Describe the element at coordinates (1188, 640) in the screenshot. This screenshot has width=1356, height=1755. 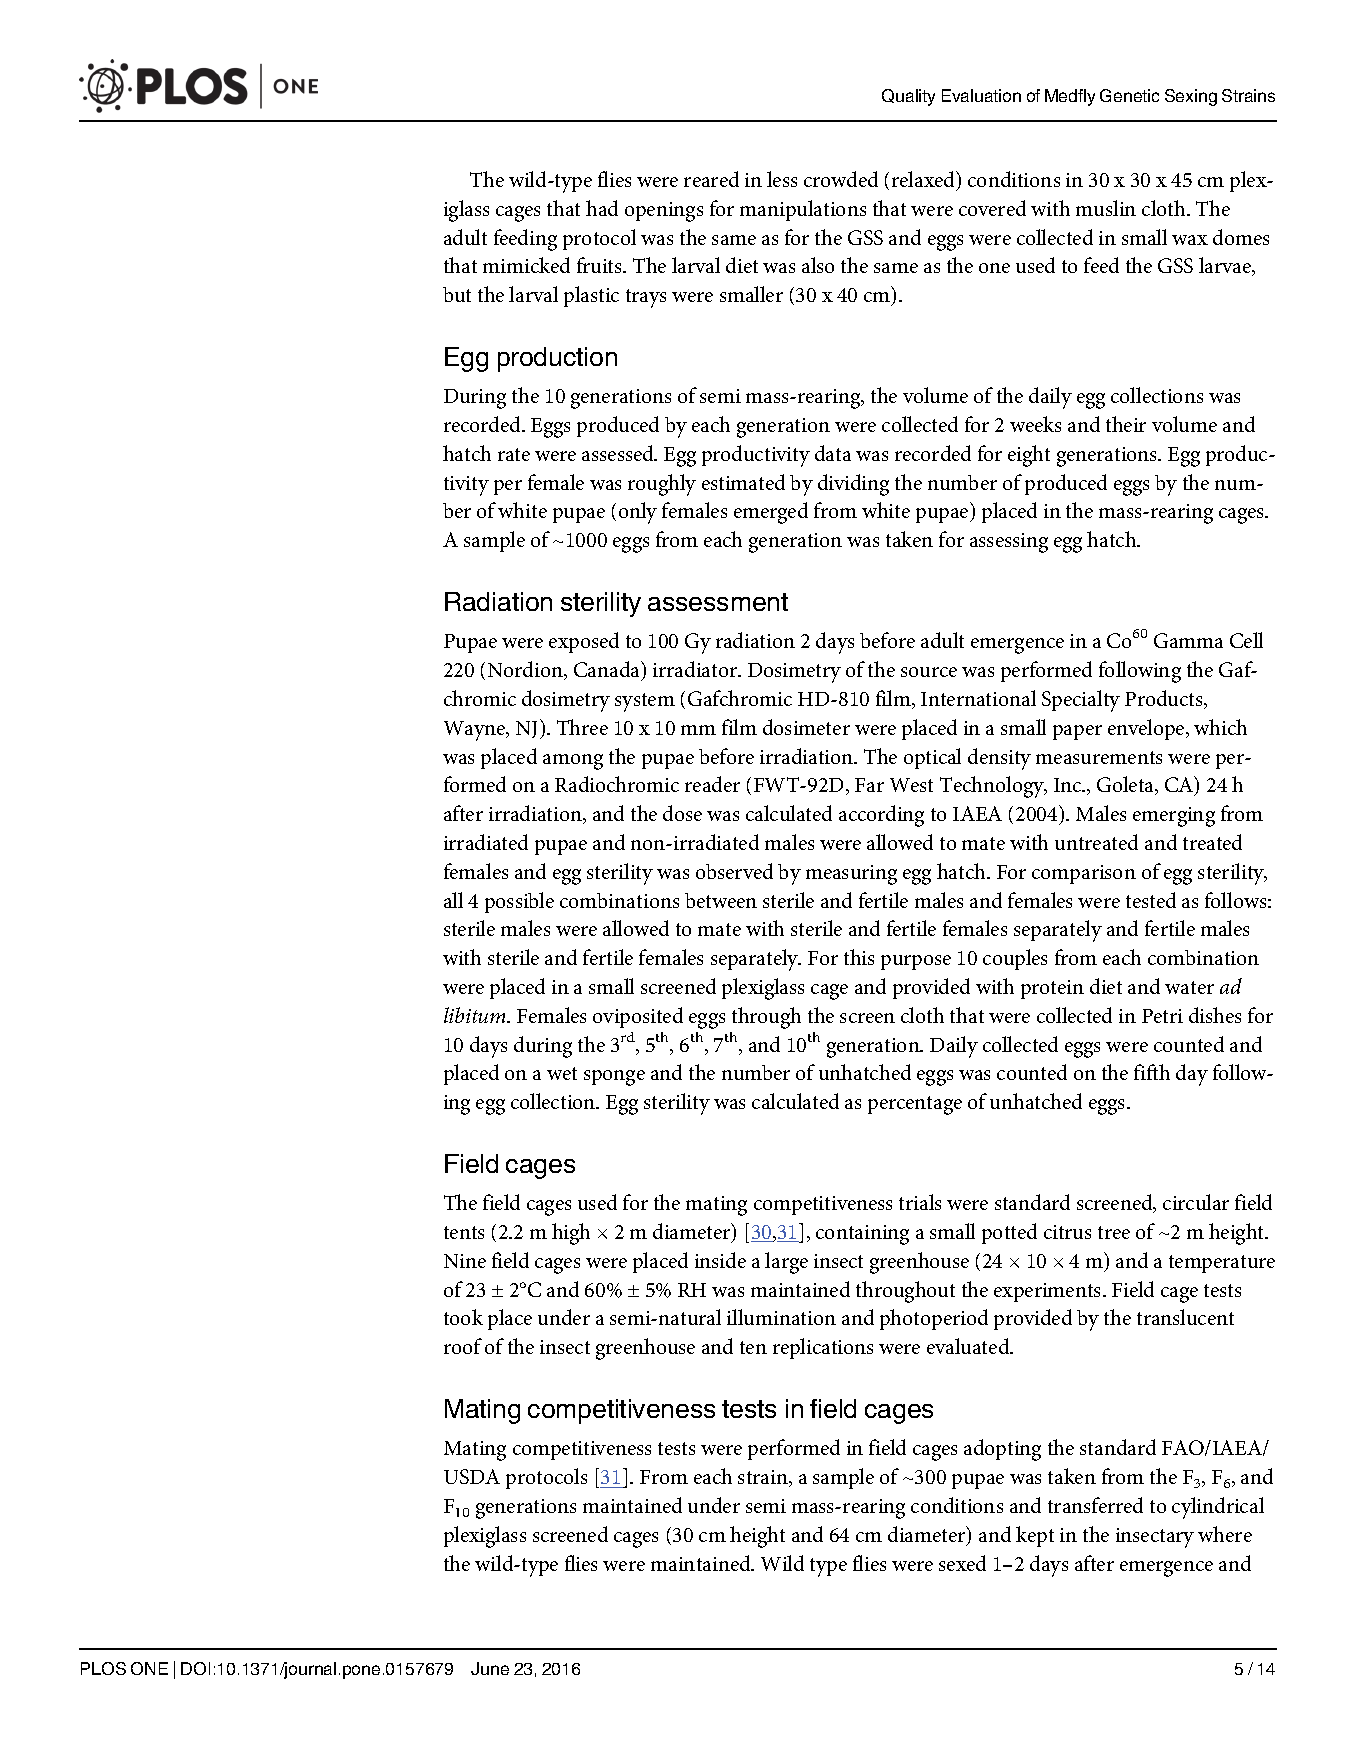
I see `Gamma` at that location.
